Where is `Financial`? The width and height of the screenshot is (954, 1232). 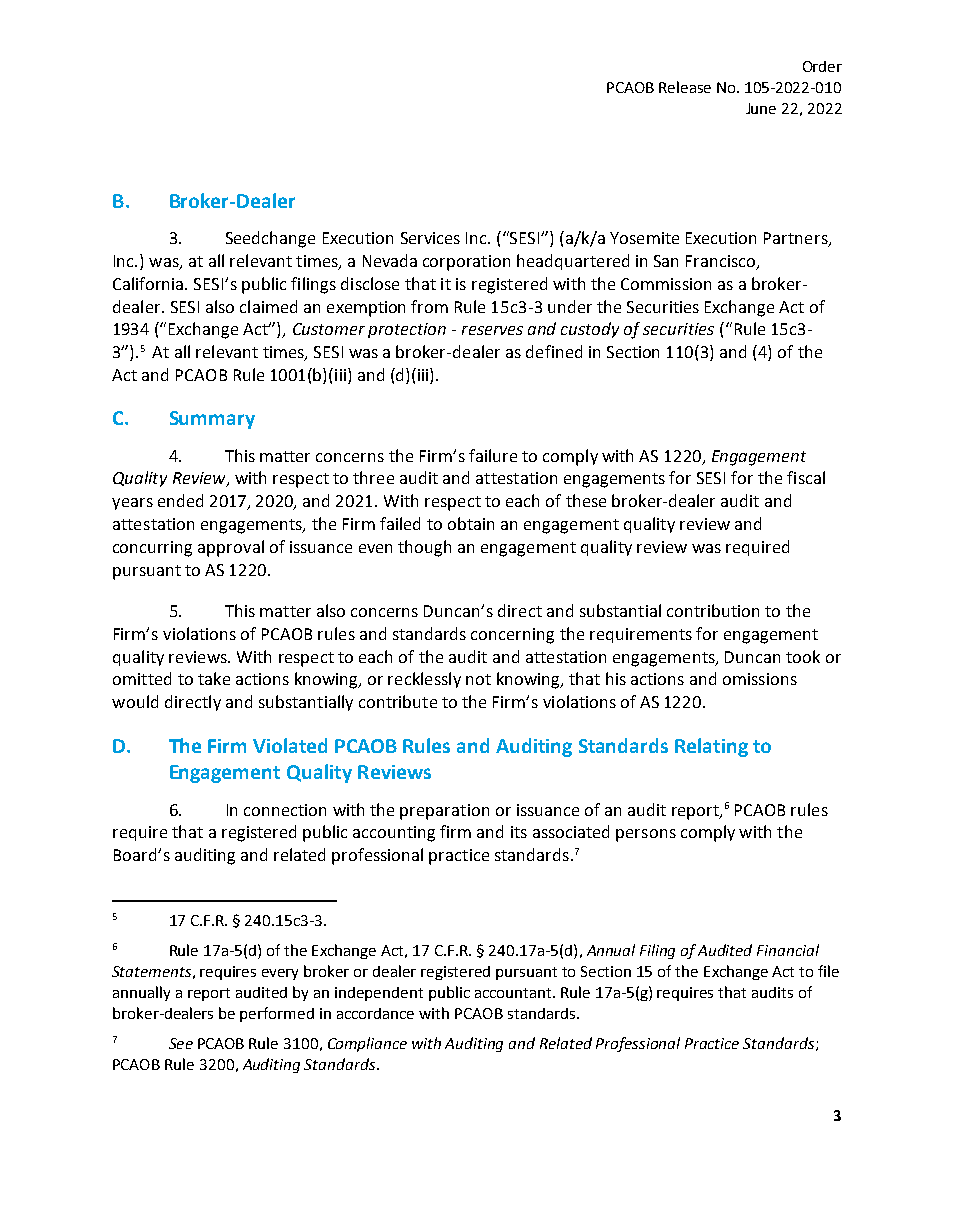 Financial is located at coordinates (788, 950).
